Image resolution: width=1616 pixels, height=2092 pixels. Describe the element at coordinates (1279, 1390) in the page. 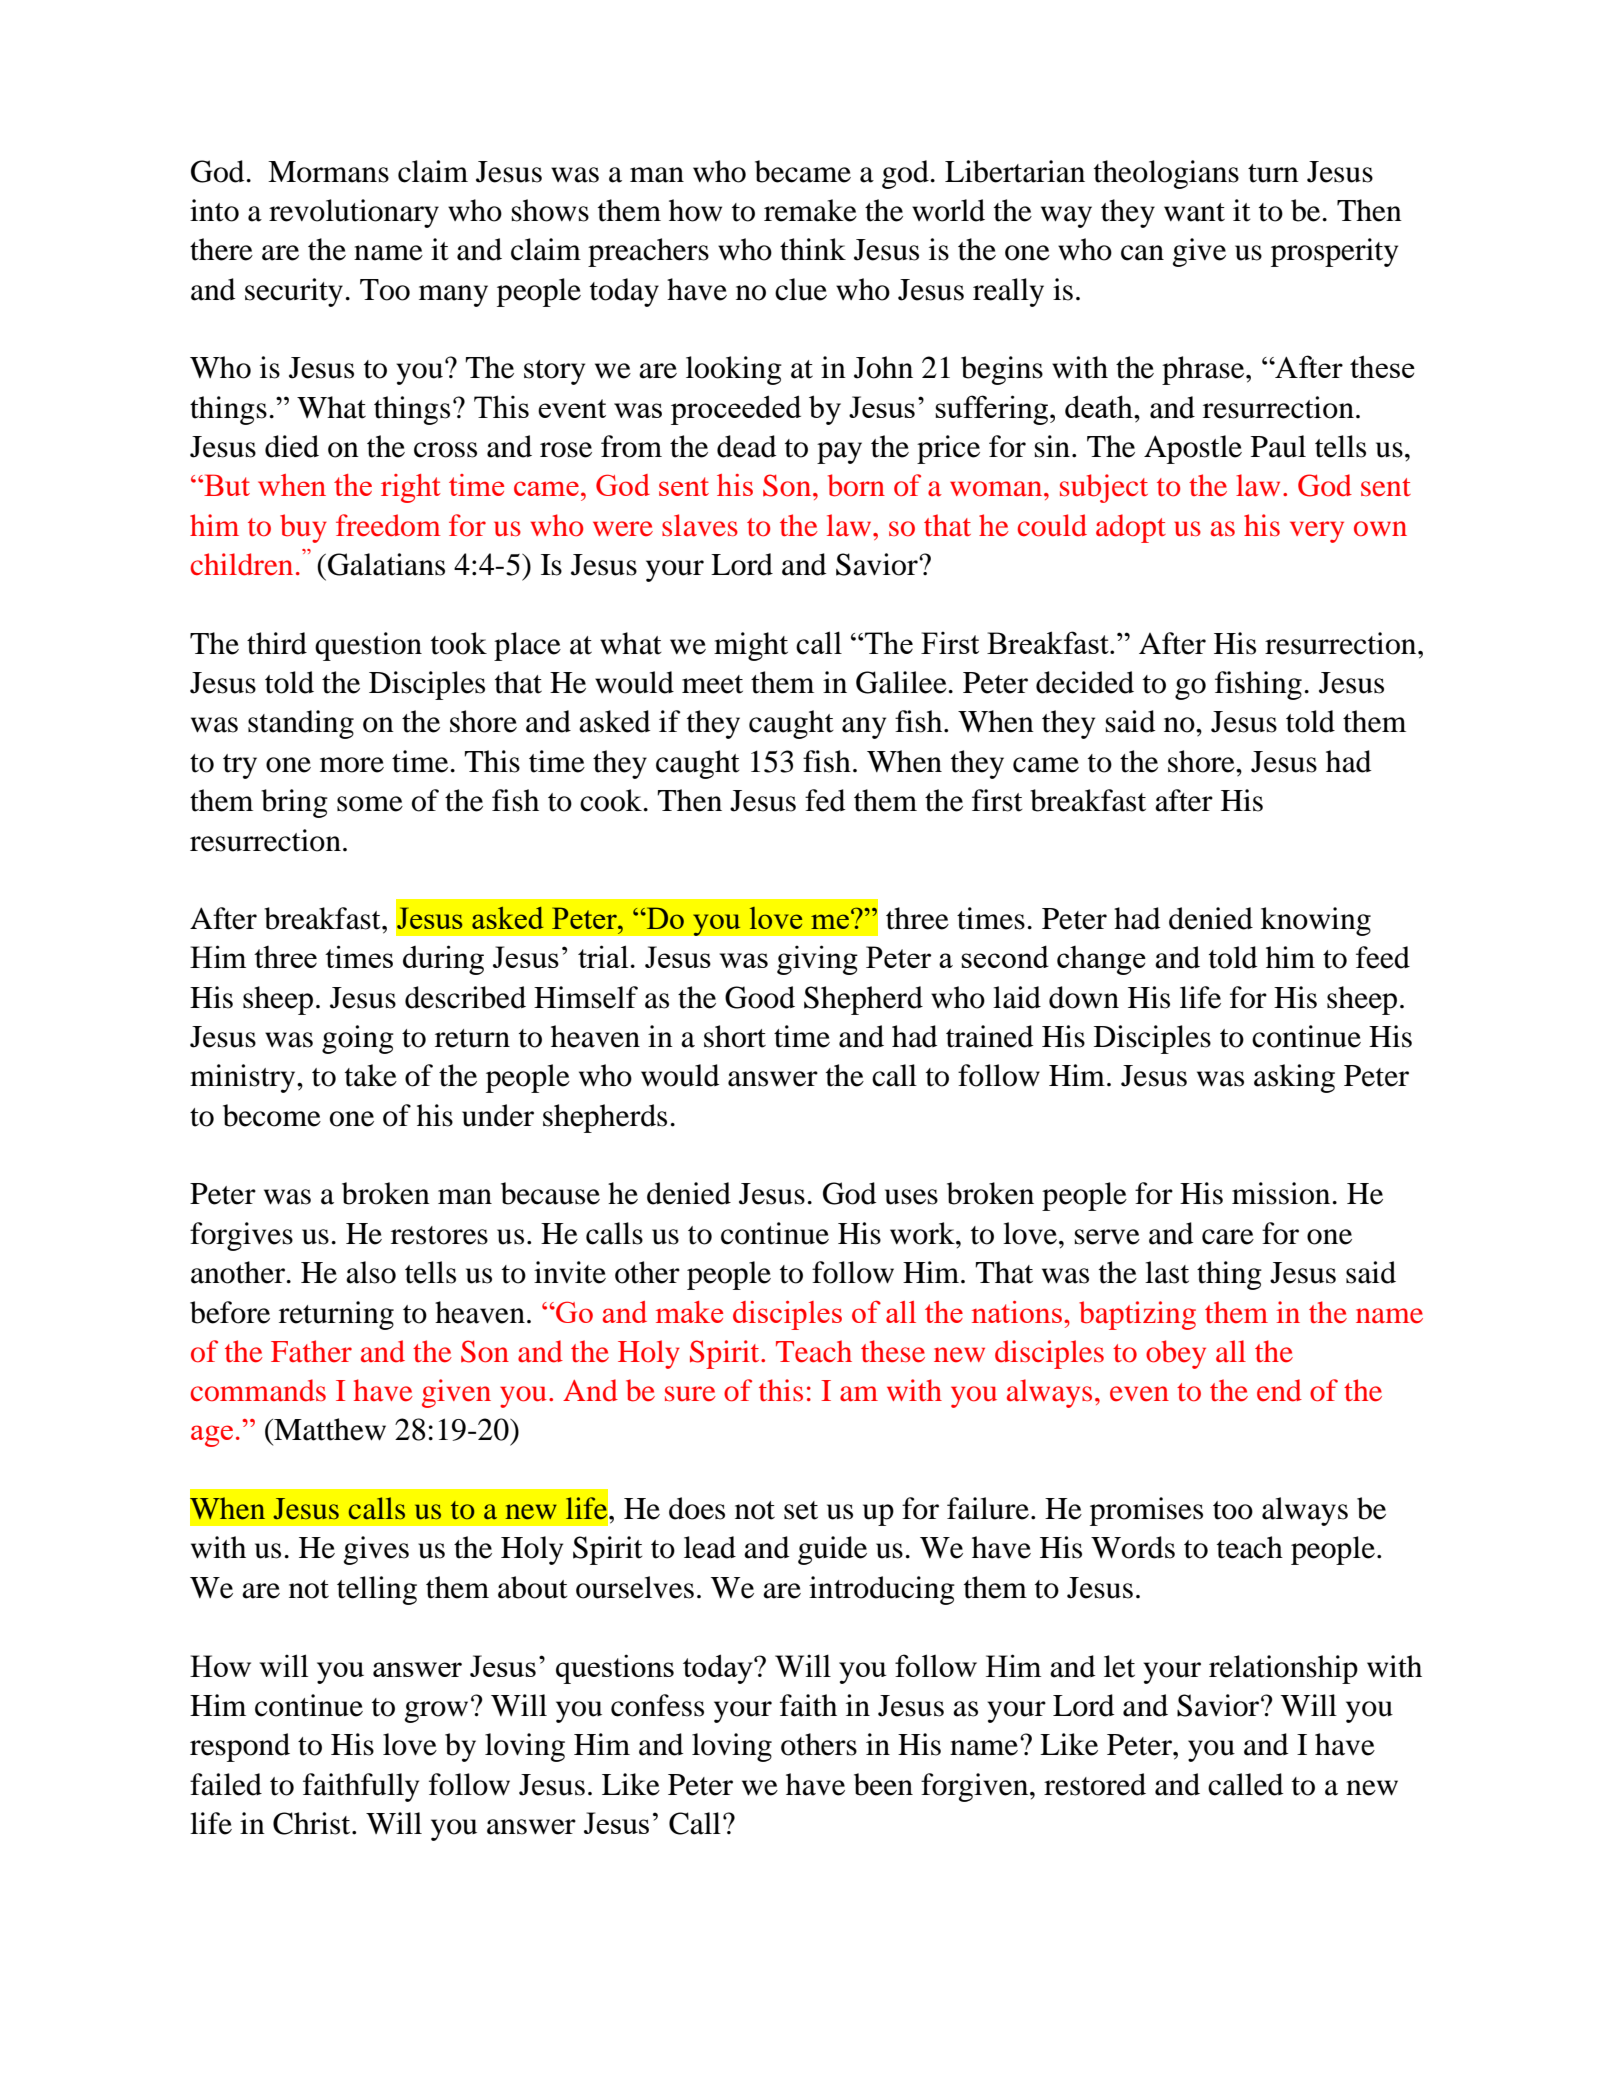

I see `end` at that location.
